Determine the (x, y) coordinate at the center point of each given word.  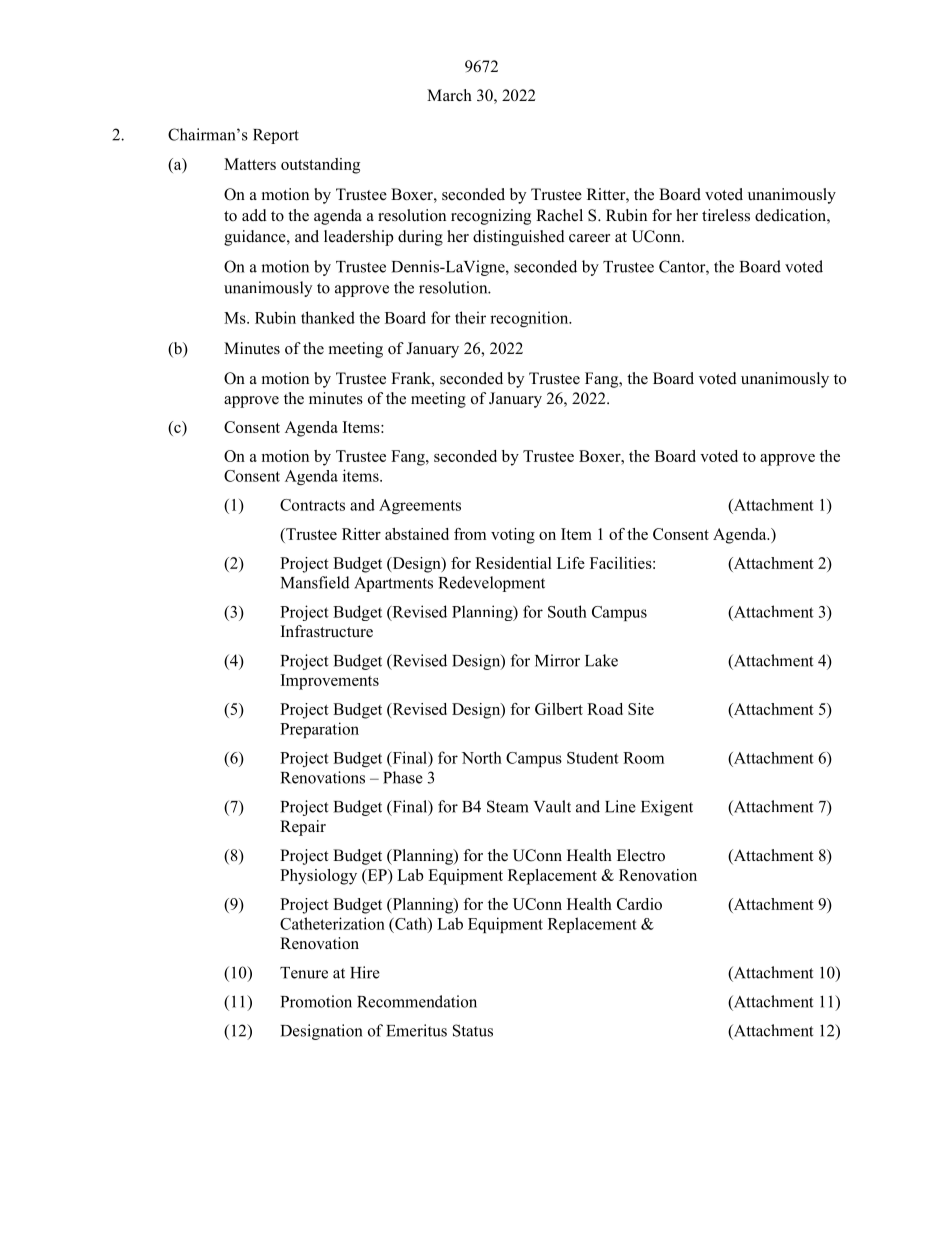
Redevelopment (492, 584)
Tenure (304, 973)
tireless (726, 215)
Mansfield (315, 582)
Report (276, 136)
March (449, 95)
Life (571, 563)
